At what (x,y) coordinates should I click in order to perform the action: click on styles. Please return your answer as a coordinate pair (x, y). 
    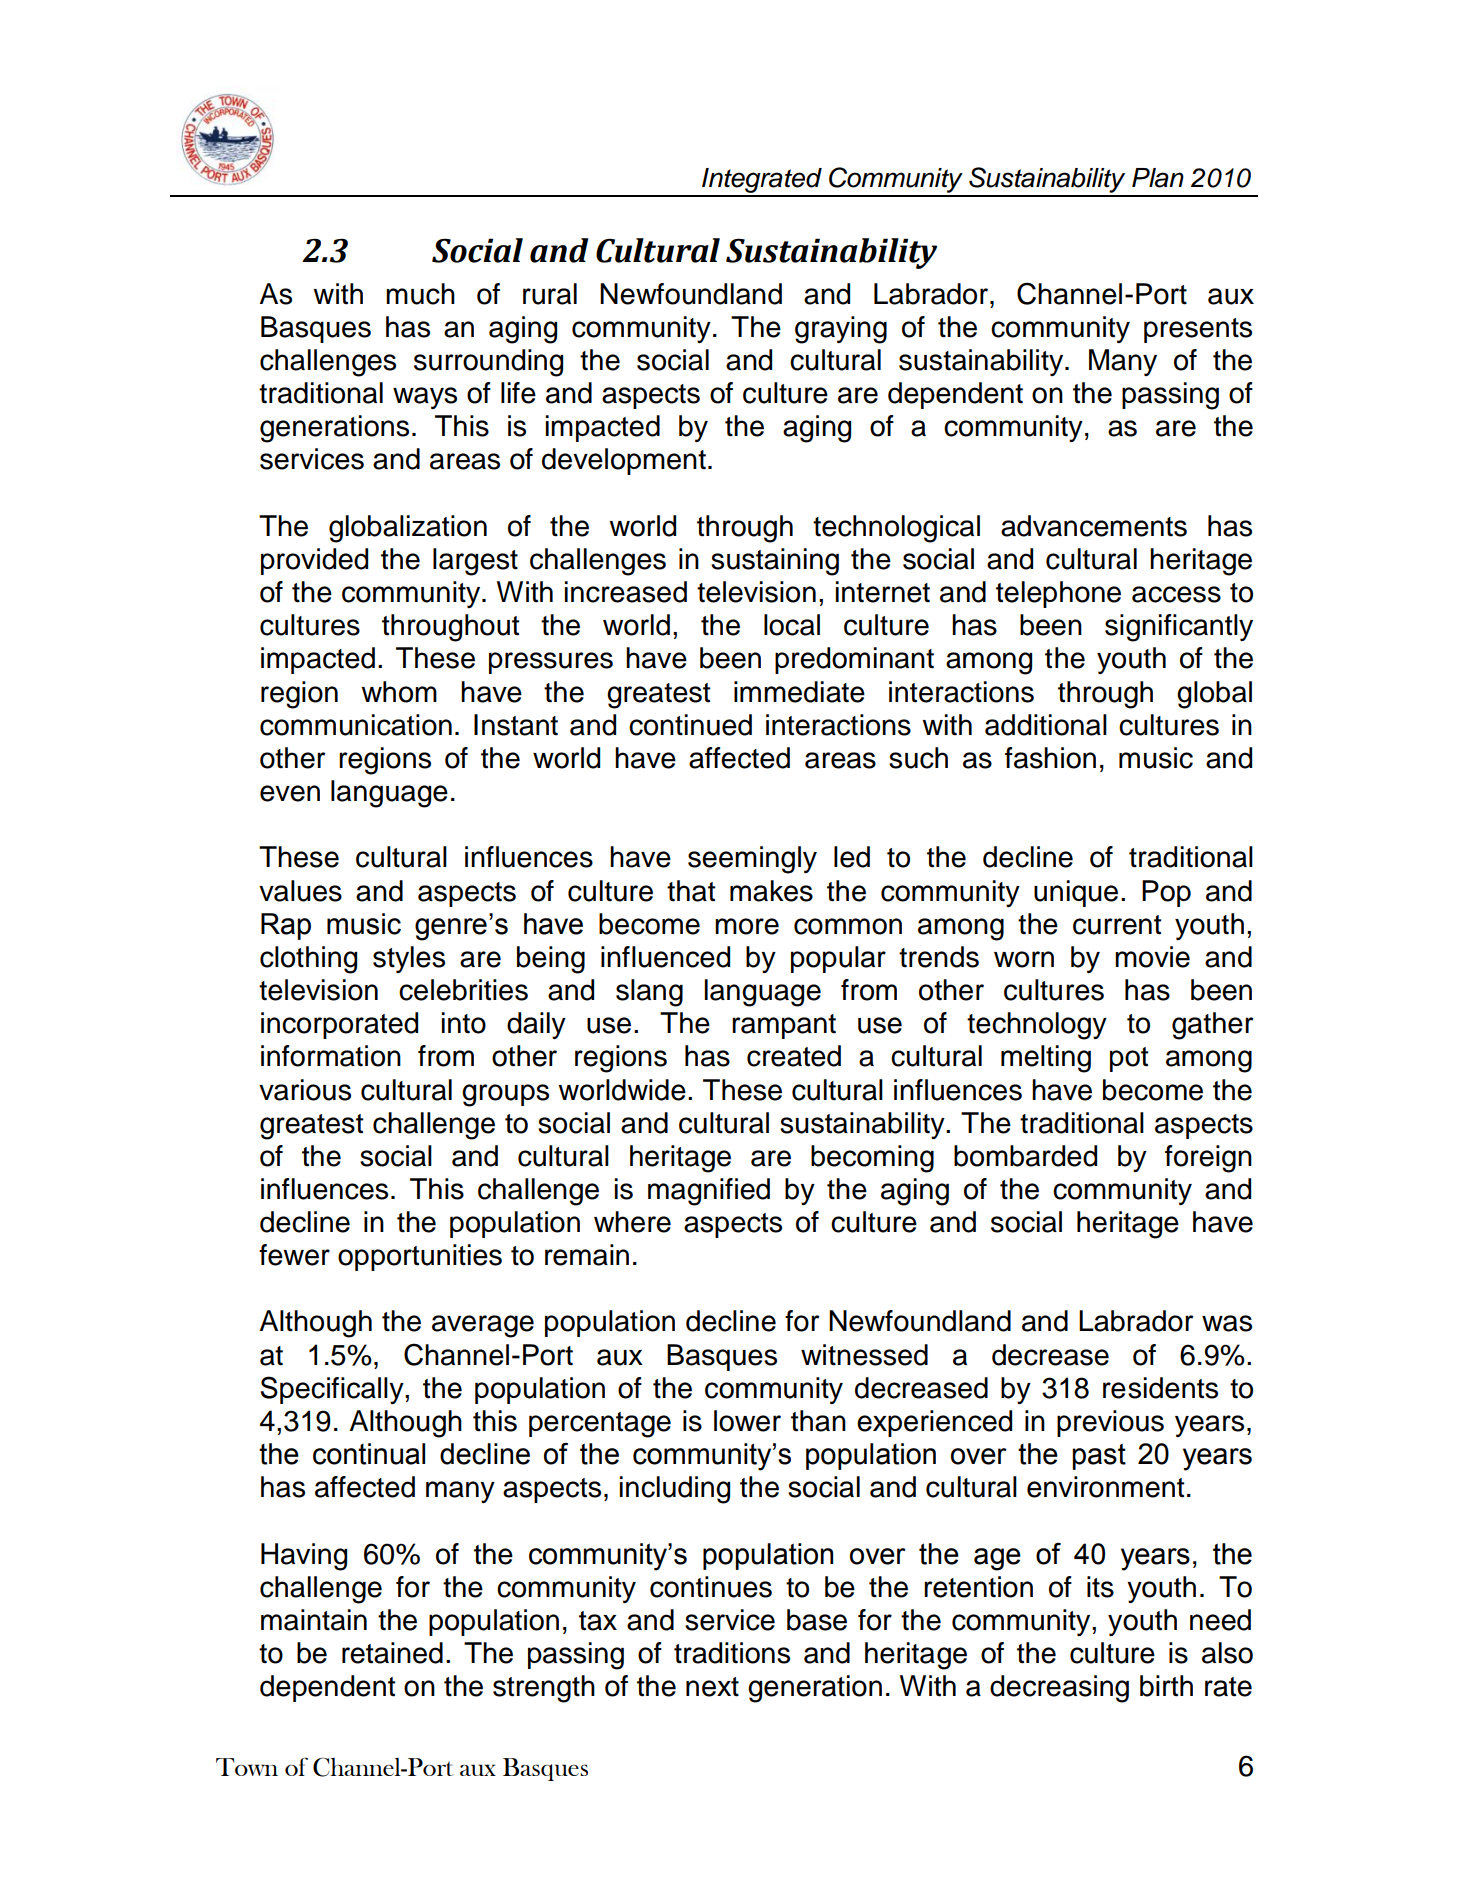
    Looking at the image, I should click on (409, 959).
